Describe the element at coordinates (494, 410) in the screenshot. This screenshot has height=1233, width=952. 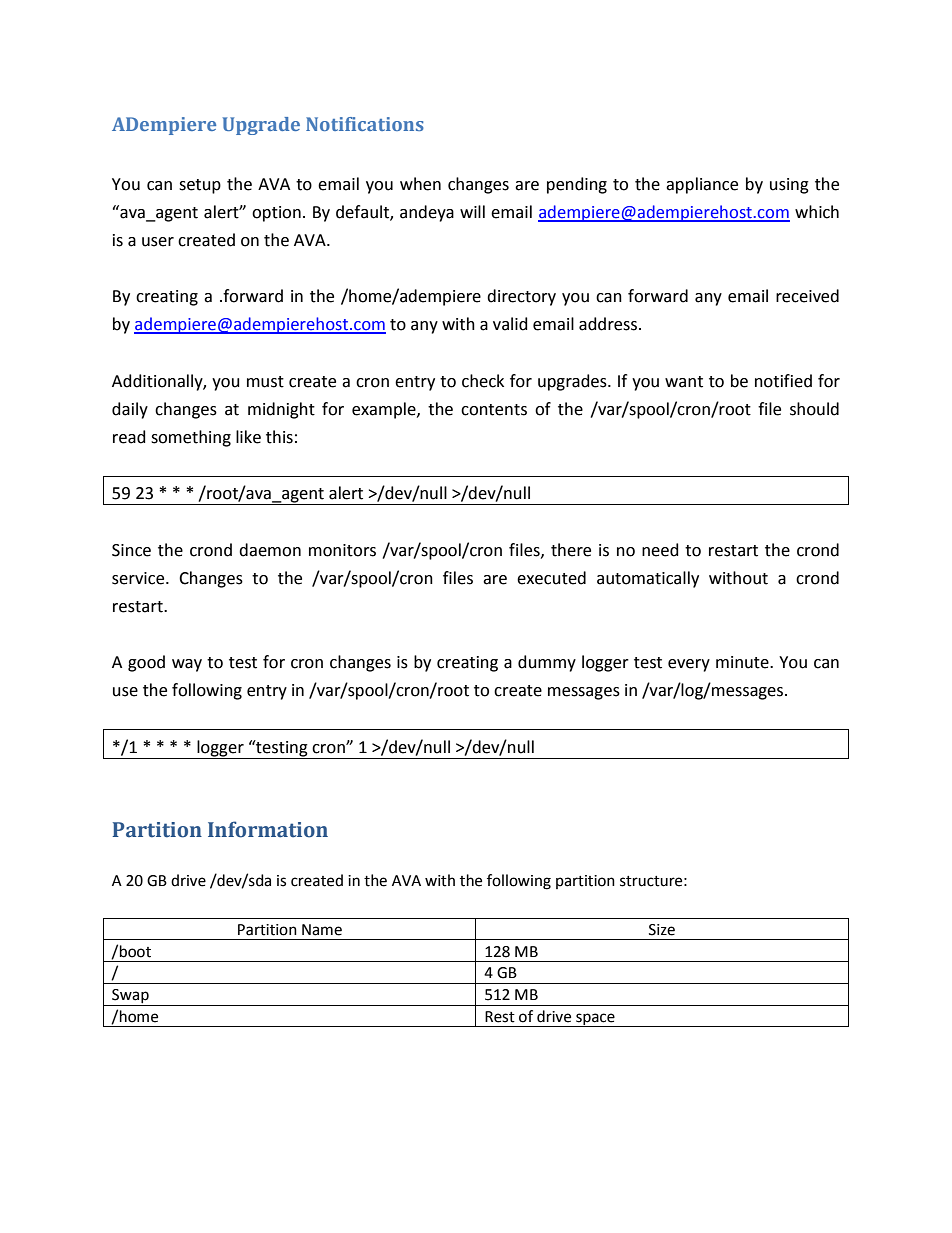
I see `contents` at that location.
